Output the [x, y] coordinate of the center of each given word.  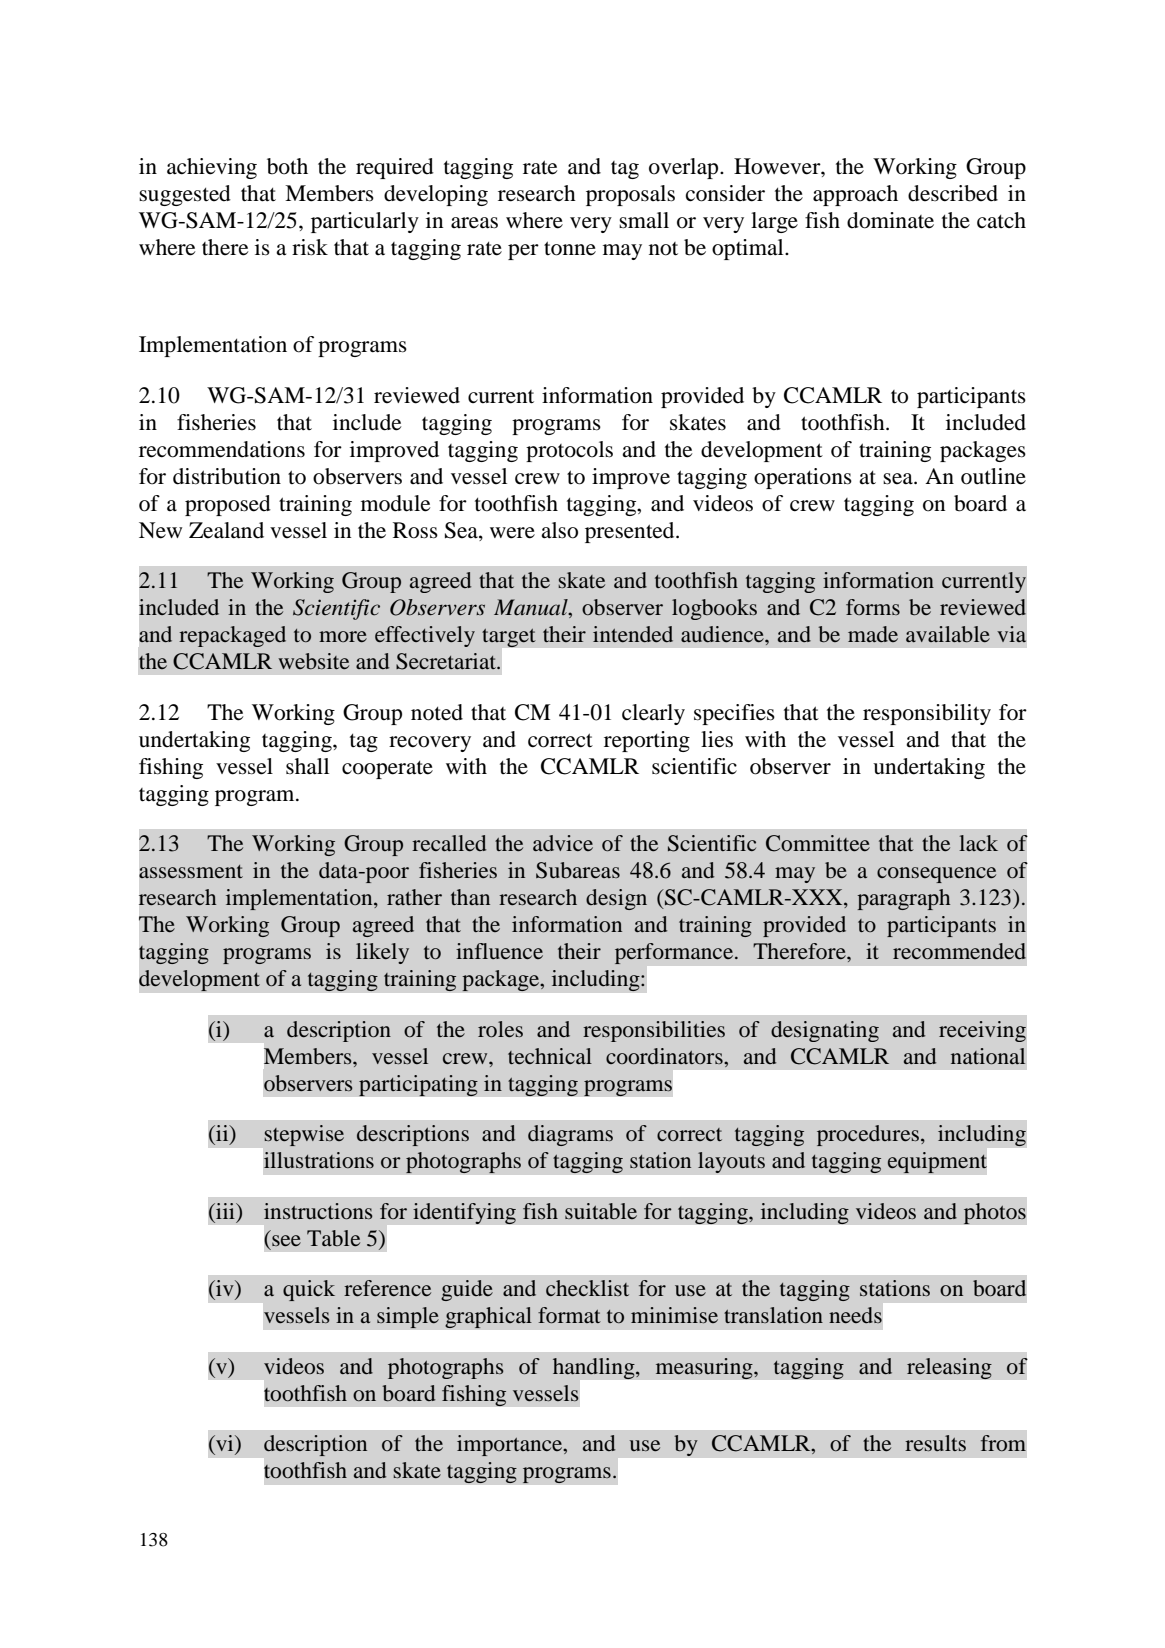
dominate [890, 220]
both [287, 166]
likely [382, 953]
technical [550, 1056]
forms [873, 607]
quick [309, 1290]
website [313, 661]
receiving [982, 1031]
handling [595, 1368]
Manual [532, 608]
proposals [630, 195]
